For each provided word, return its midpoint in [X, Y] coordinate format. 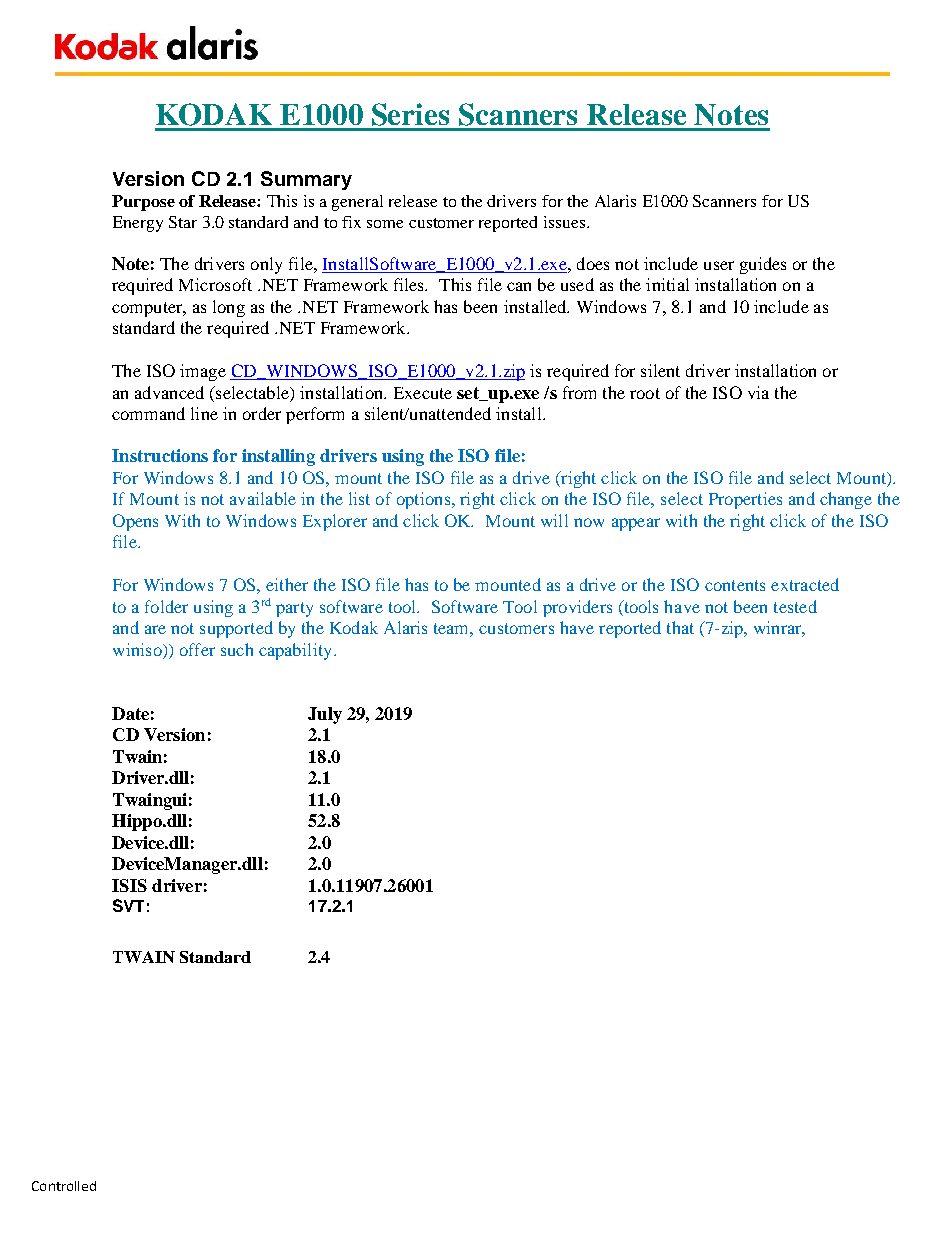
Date [130, 713]
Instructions [160, 455]
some [385, 224]
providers [577, 608]
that [680, 627]
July [325, 715]
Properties [745, 500]
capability [297, 651]
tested [795, 606]
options [425, 500]
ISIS [129, 885]
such [237, 649]
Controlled [64, 1186]
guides [763, 265]
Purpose [143, 203]
